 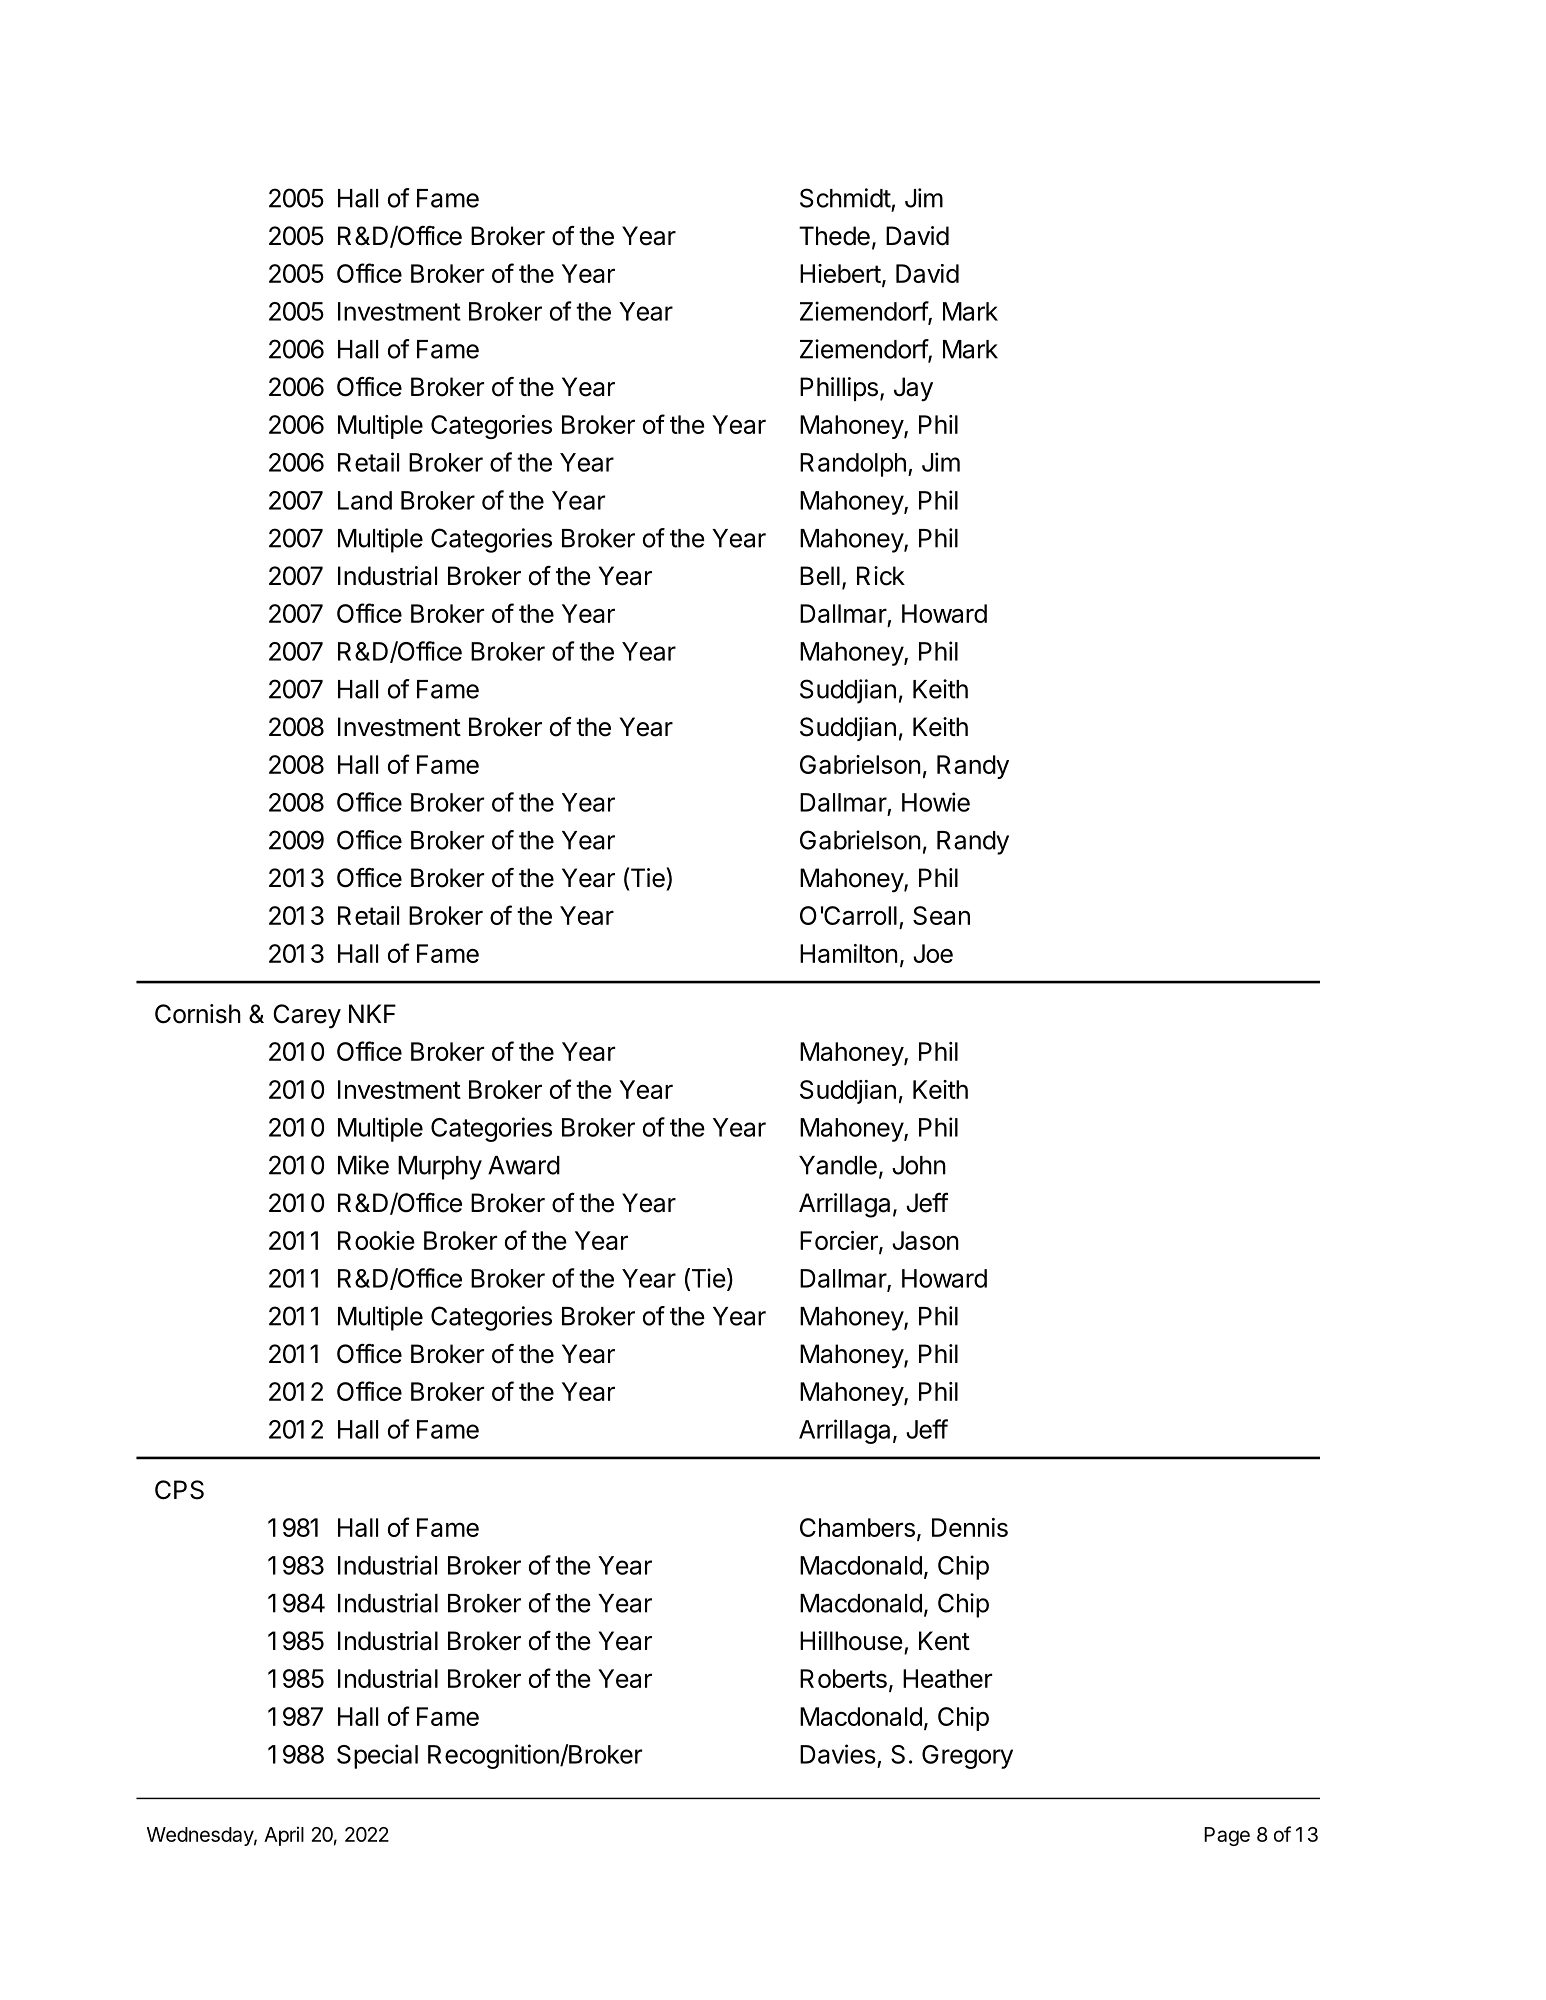 What do you see at coordinates (179, 1490) in the screenshot?
I see `CPS` at bounding box center [179, 1490].
